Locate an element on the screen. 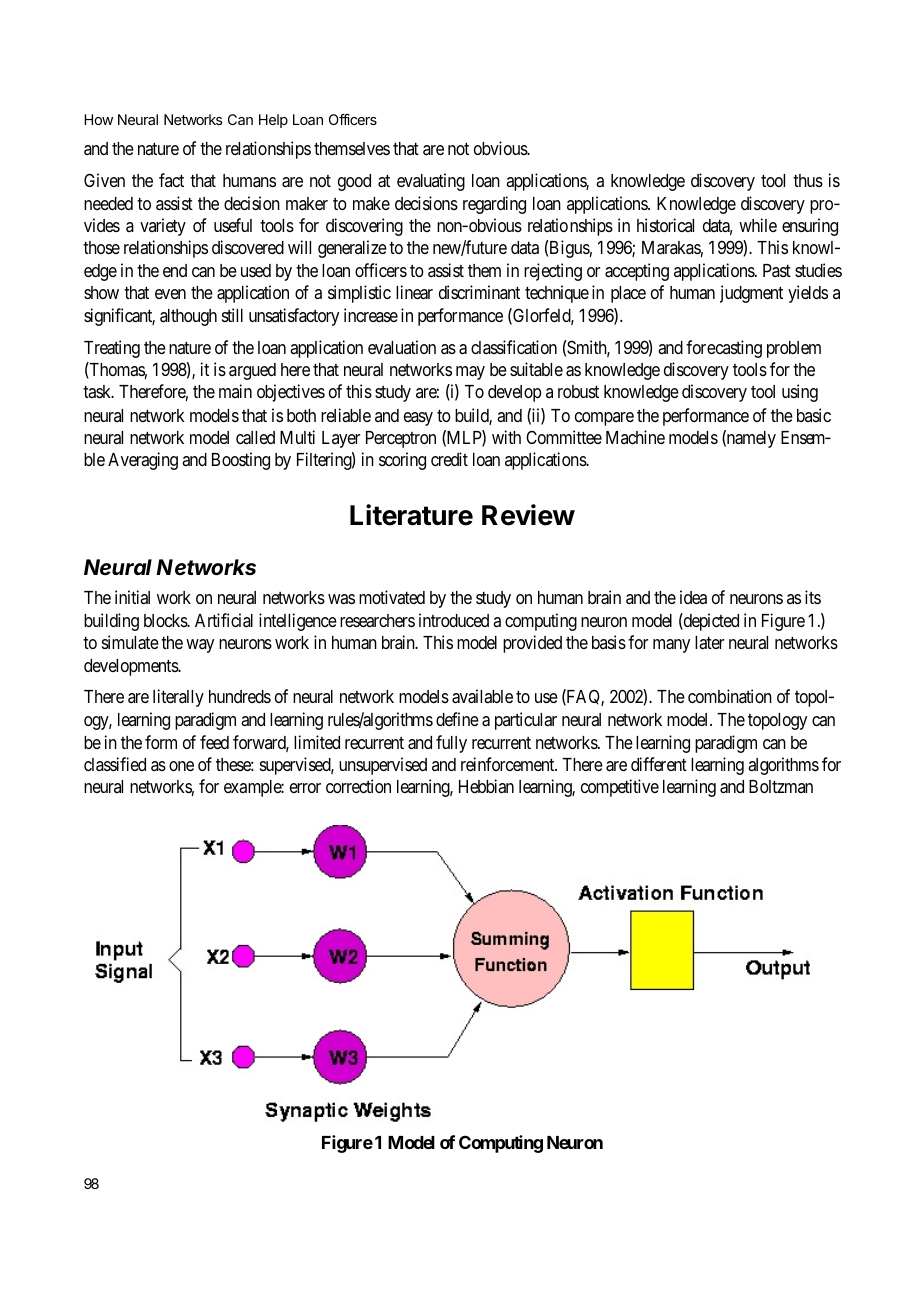 The image size is (924, 1307). although is located at coordinates (188, 317).
